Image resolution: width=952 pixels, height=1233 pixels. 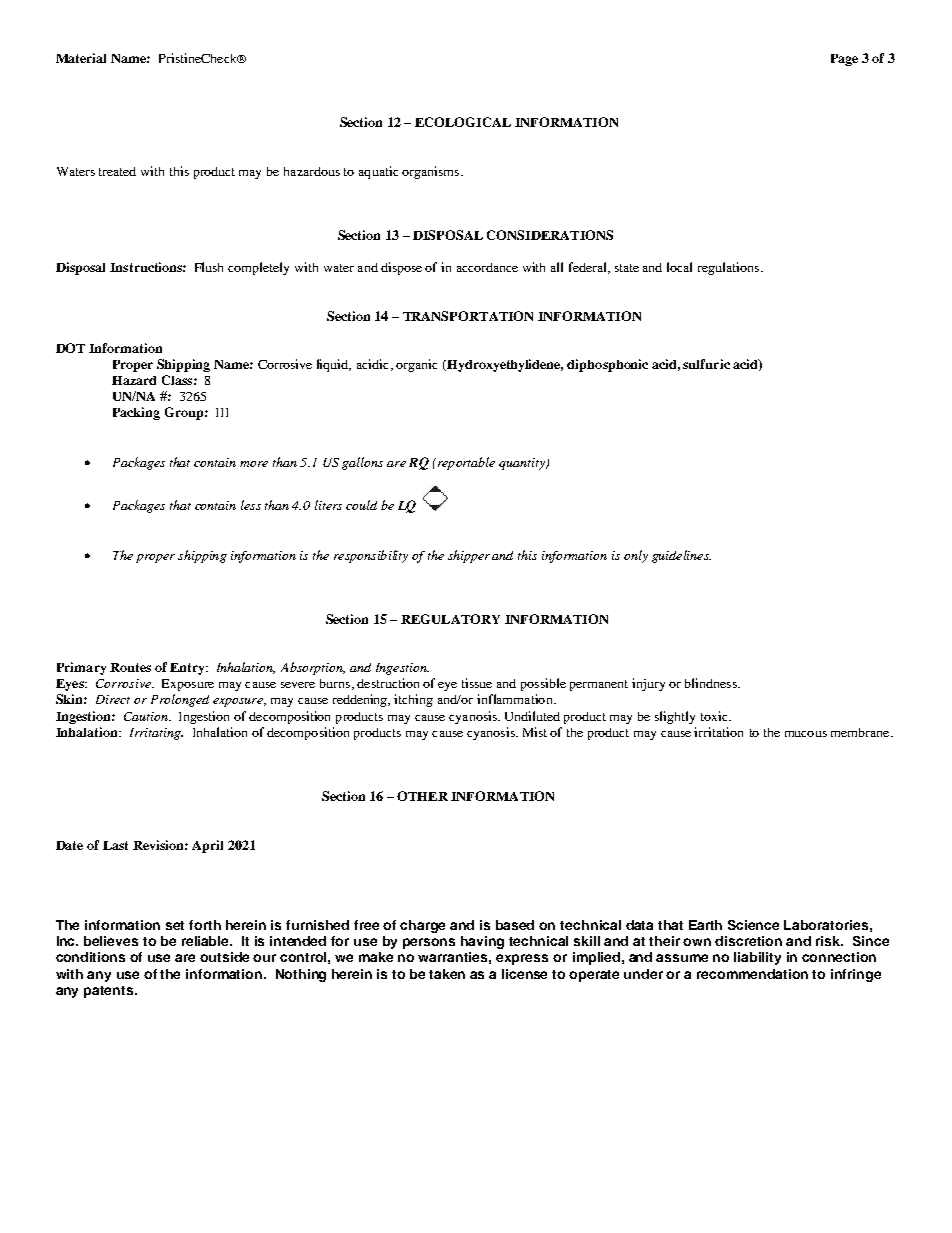 What do you see at coordinates (447, 974) in the screenshot?
I see `taken` at bounding box center [447, 974].
